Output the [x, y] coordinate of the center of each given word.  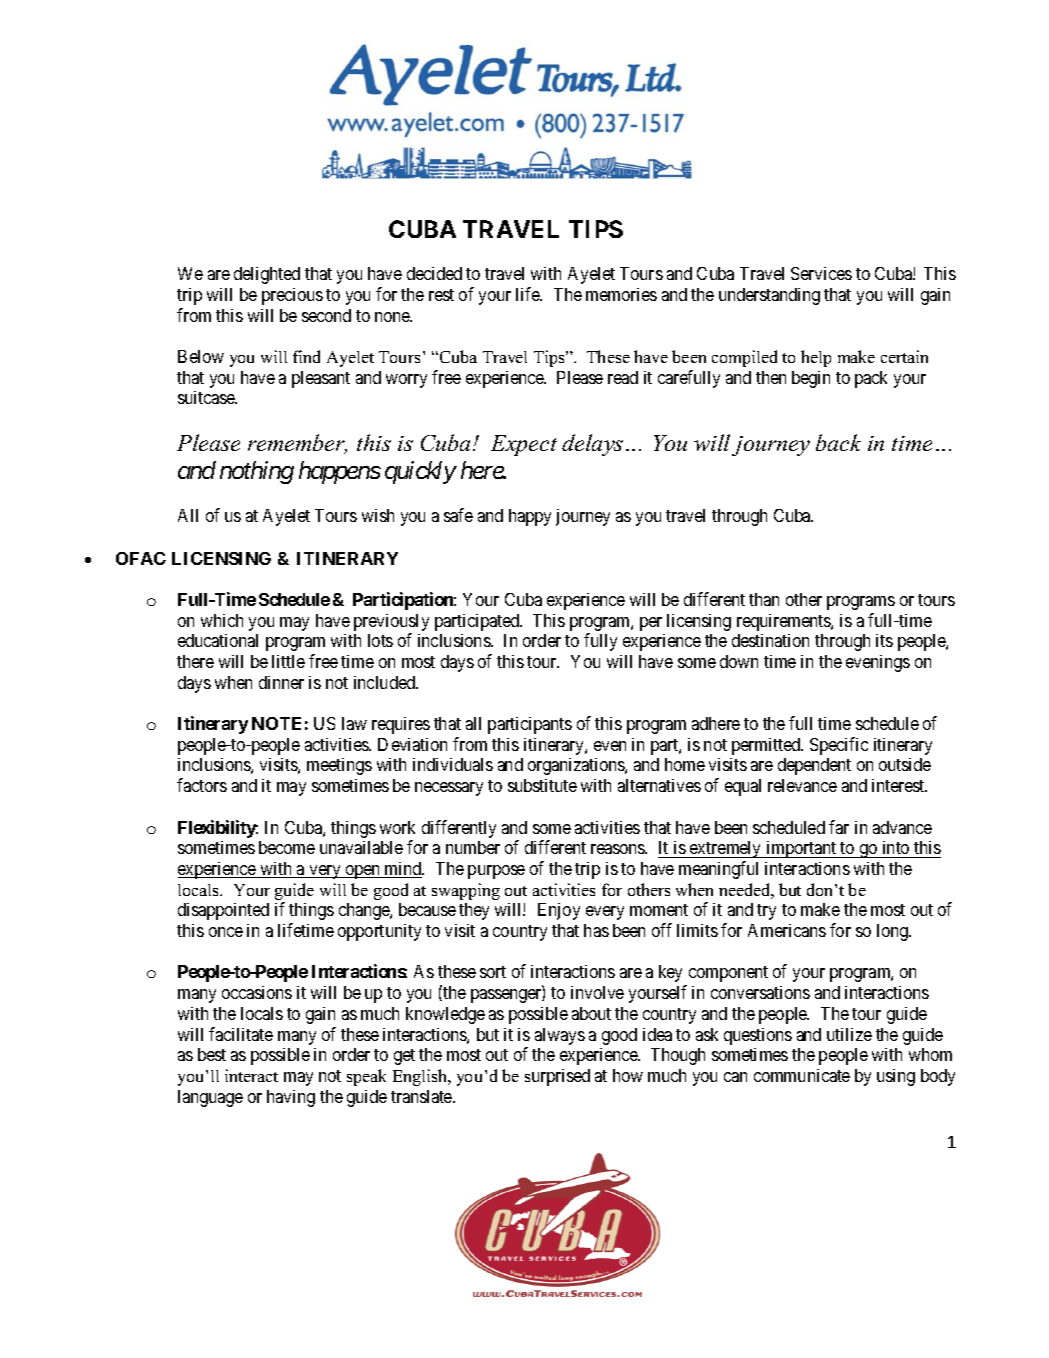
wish [378, 515]
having [291, 1098]
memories [621, 294]
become [287, 847]
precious [292, 296]
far [839, 827]
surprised [557, 1077]
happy [530, 517]
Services [821, 273]
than [764, 599]
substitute [542, 785]
